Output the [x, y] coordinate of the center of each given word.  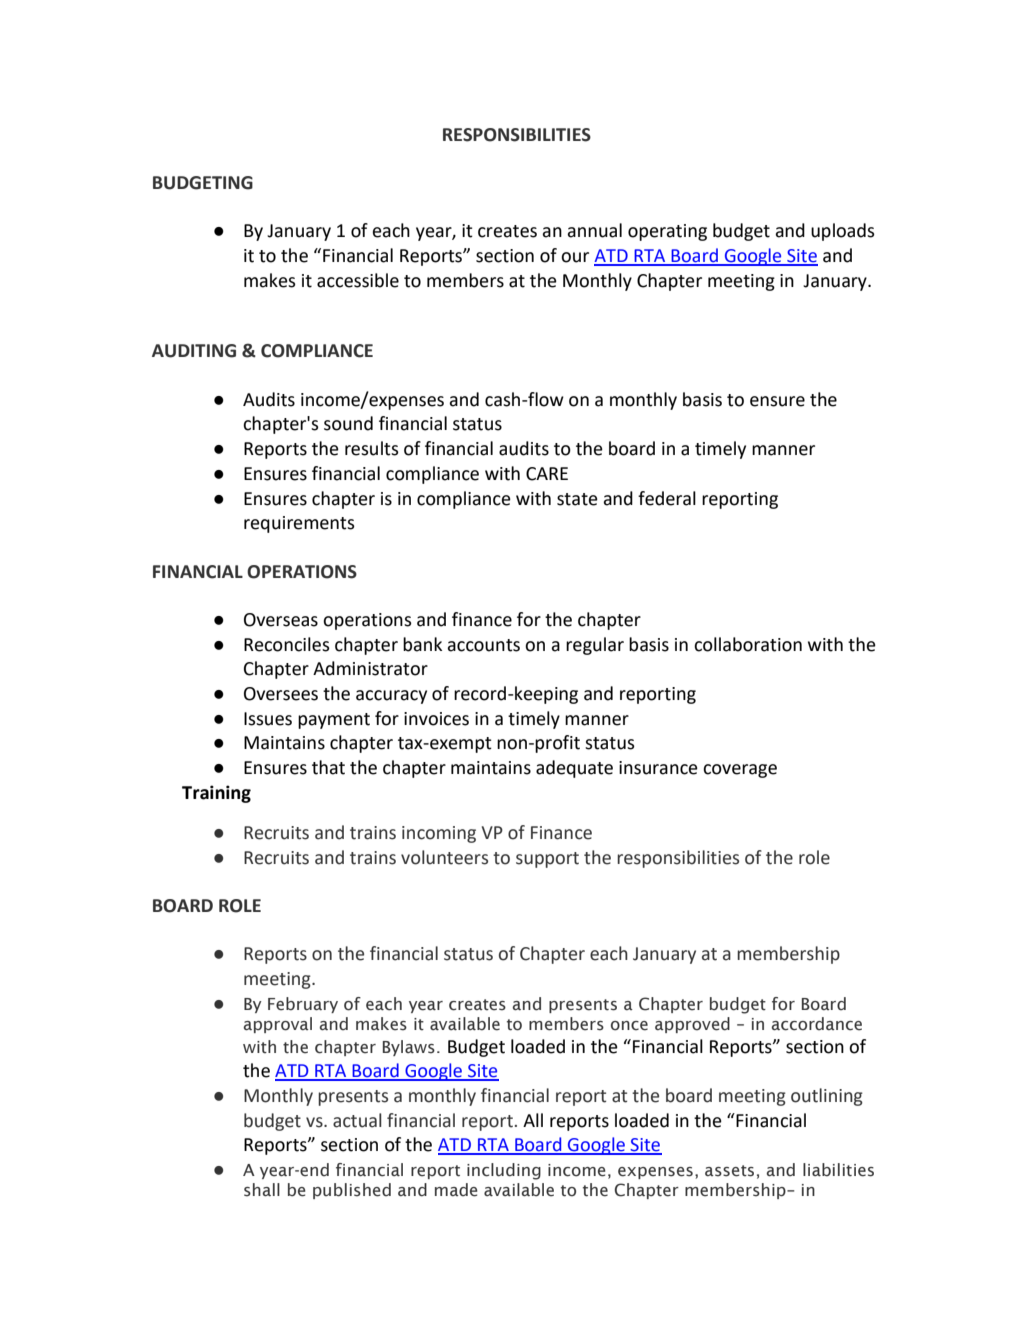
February [303, 1005]
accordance [816, 1024]
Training [216, 794]
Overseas [281, 620]
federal [667, 498]
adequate [574, 769]
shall [262, 1190]
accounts [483, 645]
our [575, 257]
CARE [547, 474]
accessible [358, 280]
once [629, 1026]
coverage [740, 771]
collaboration [748, 644]
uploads [843, 232]
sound [348, 423]
